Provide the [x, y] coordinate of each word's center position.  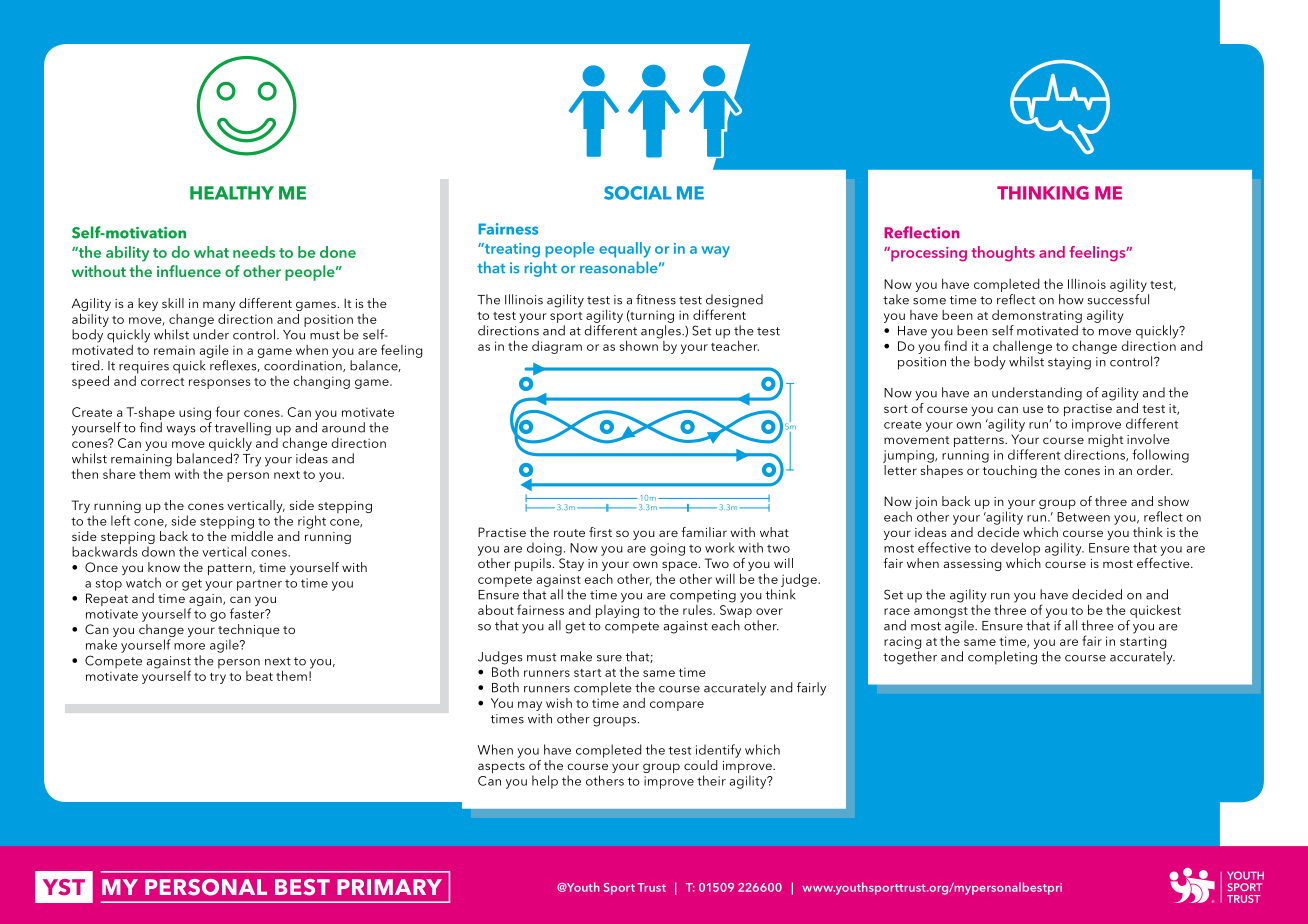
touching [1010, 471]
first [600, 532]
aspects [501, 767]
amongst [941, 612]
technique [249, 632]
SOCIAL [638, 193]
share [119, 474]
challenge [1022, 347]
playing [617, 610]
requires [144, 367]
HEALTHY [232, 193]
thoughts [1003, 254]
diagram [557, 347]
